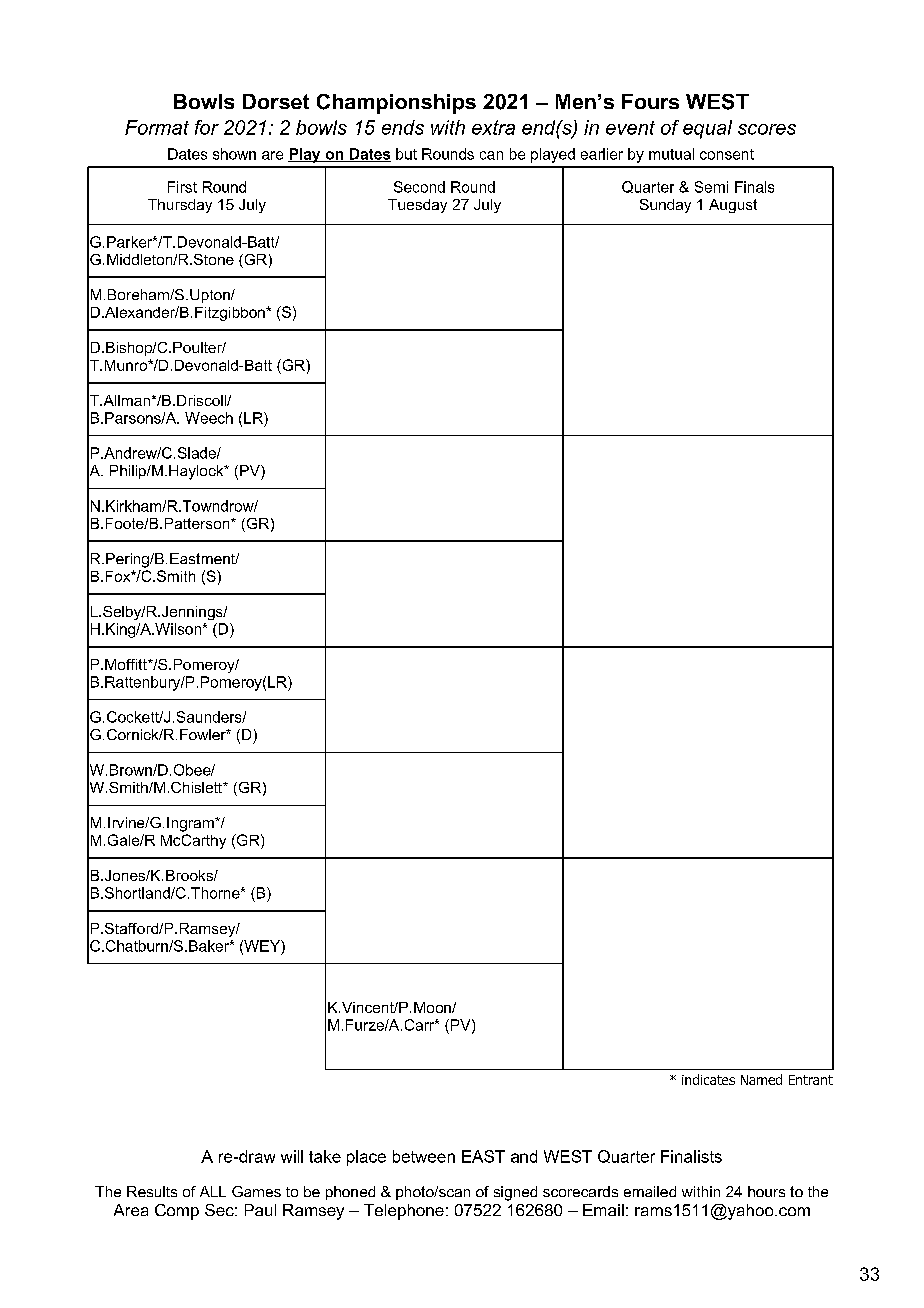  What do you see at coordinates (234, 154) in the page?
I see `shown` at bounding box center [234, 154].
